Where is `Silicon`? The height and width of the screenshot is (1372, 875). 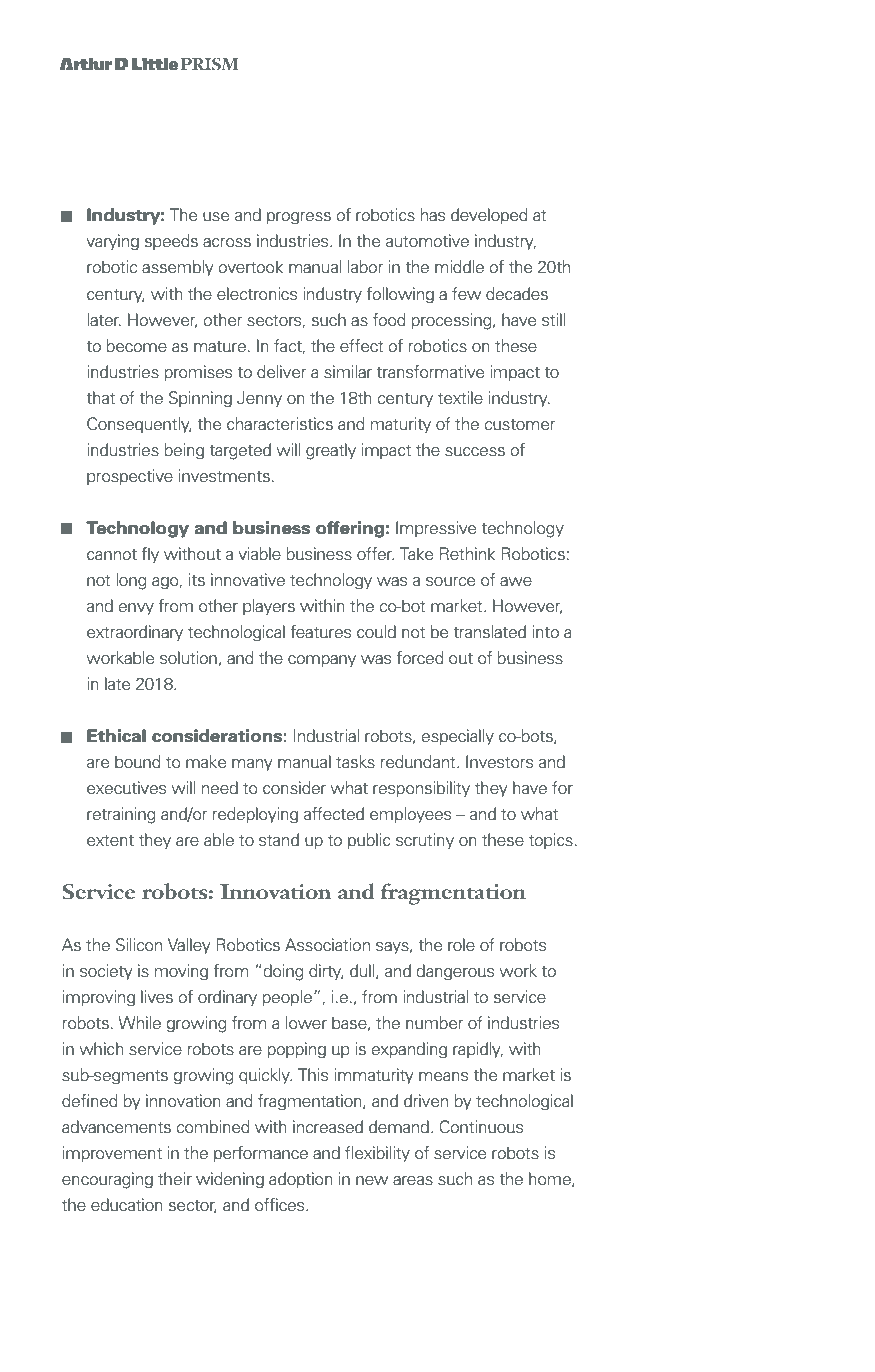
Silicon is located at coordinates (139, 945).
